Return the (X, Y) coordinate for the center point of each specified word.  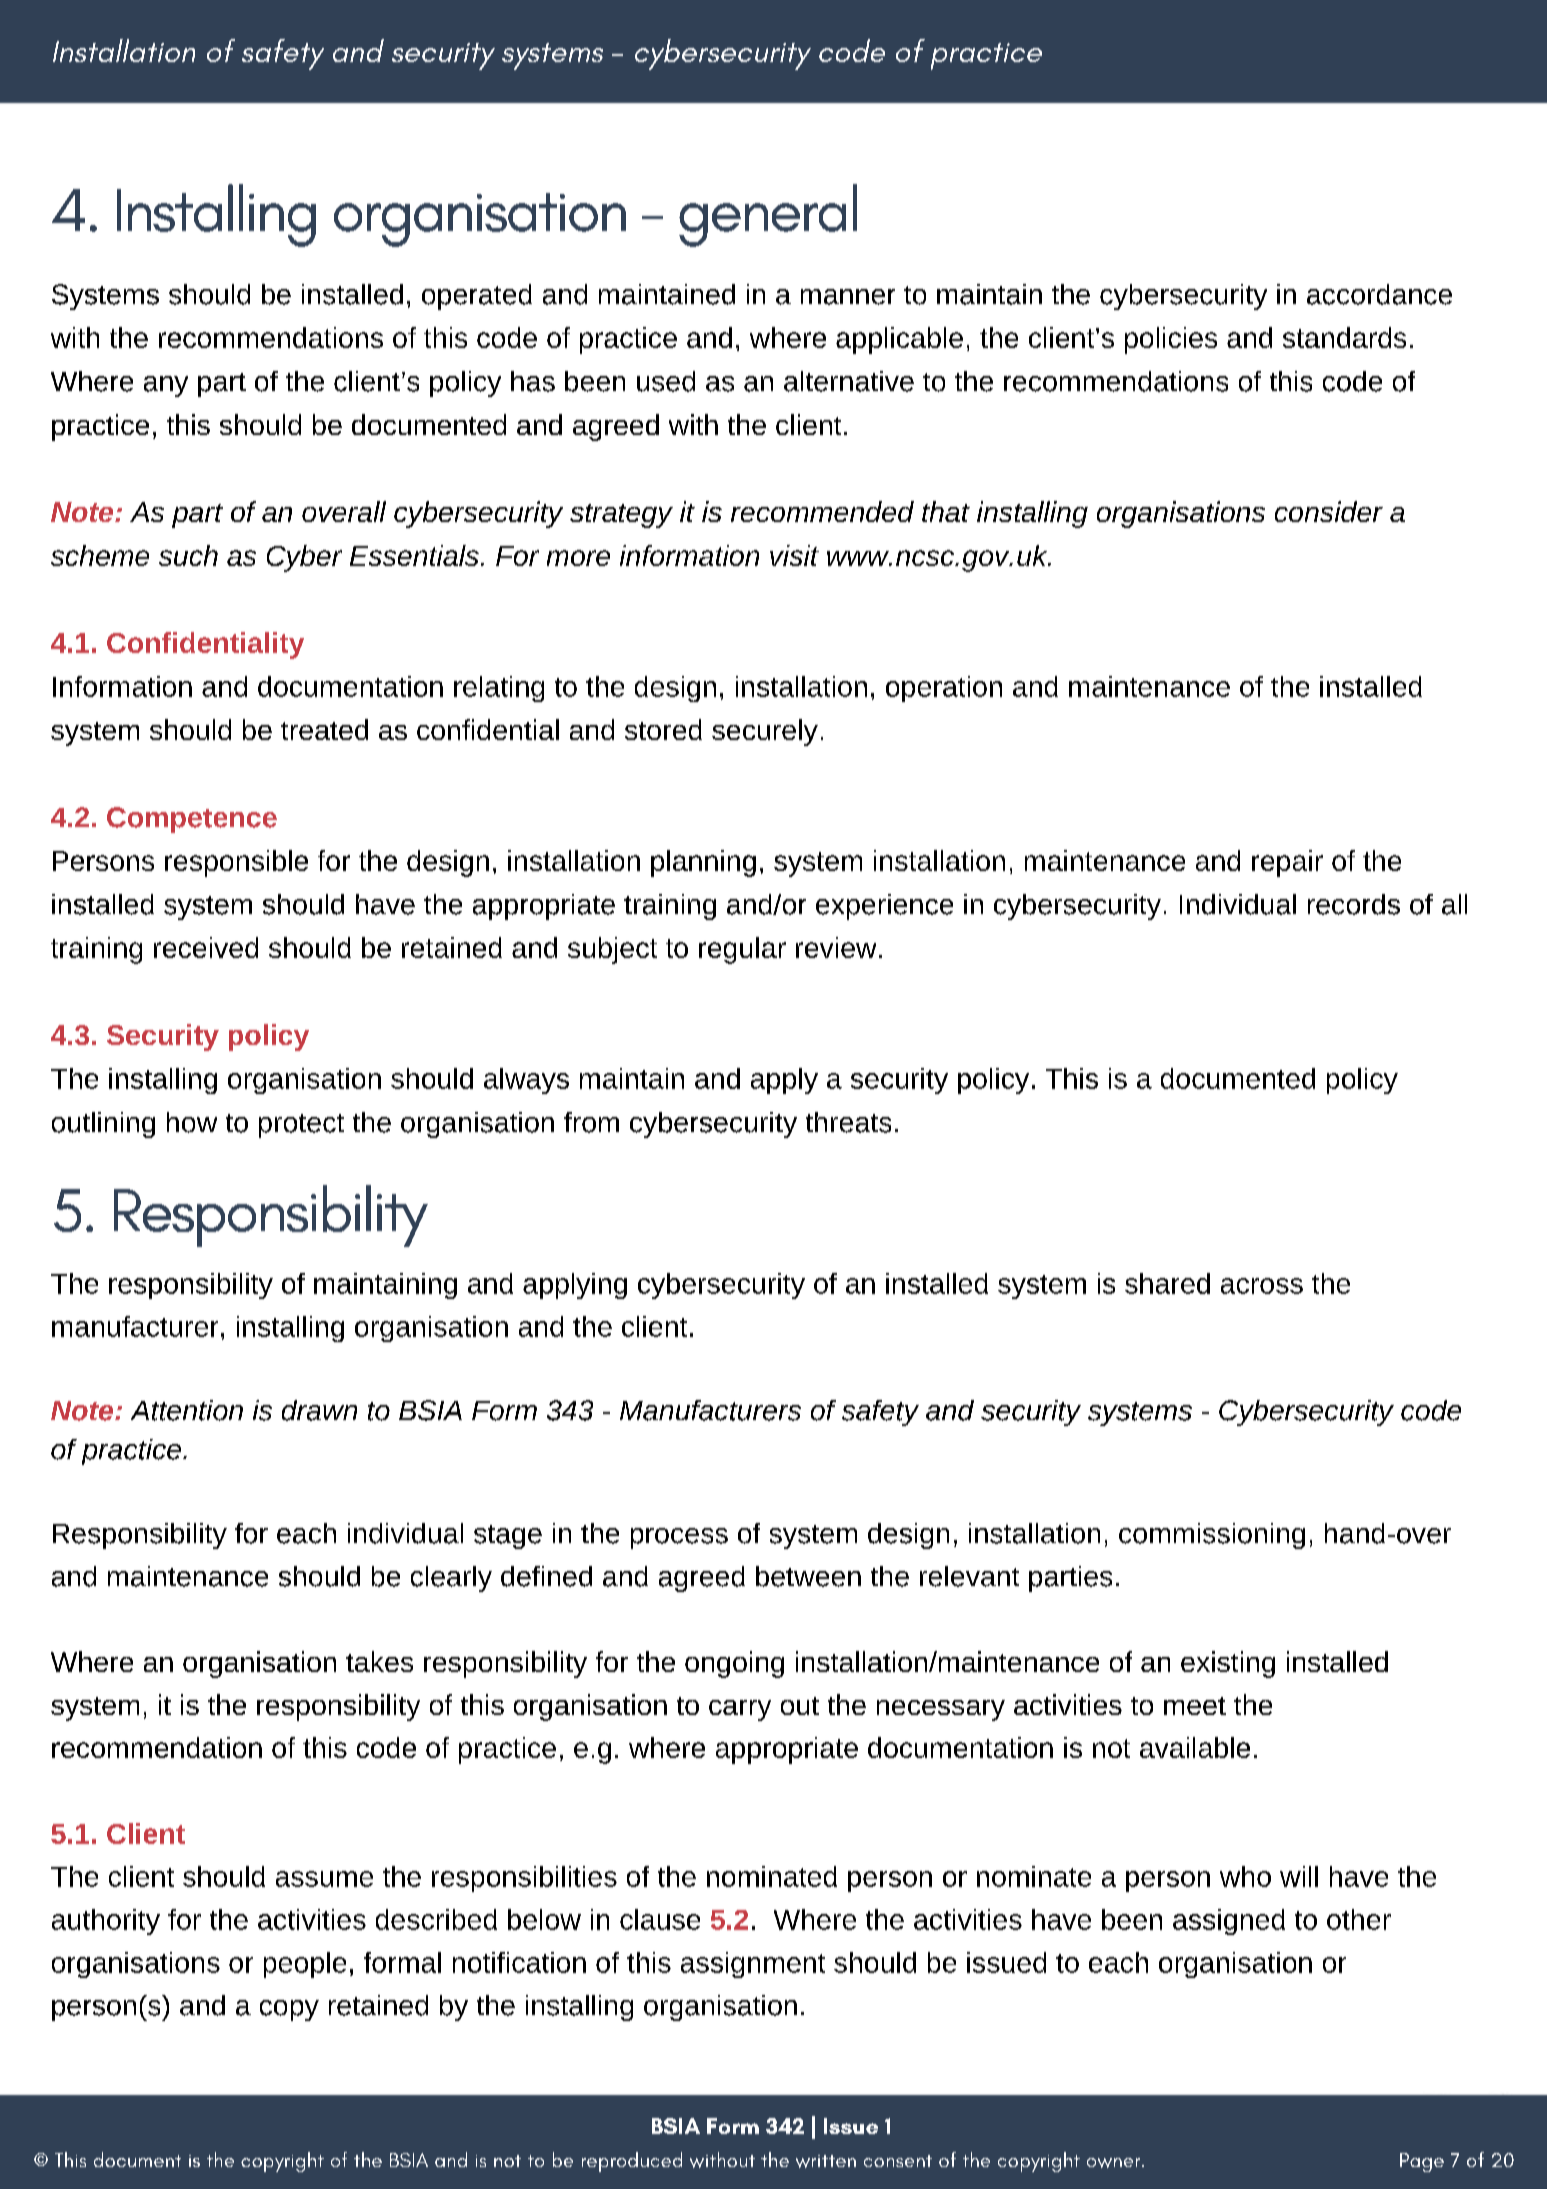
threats (848, 1122)
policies (1171, 340)
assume (324, 1879)
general (768, 215)
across (1262, 1286)
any (166, 386)
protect (301, 1126)
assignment (753, 1965)
